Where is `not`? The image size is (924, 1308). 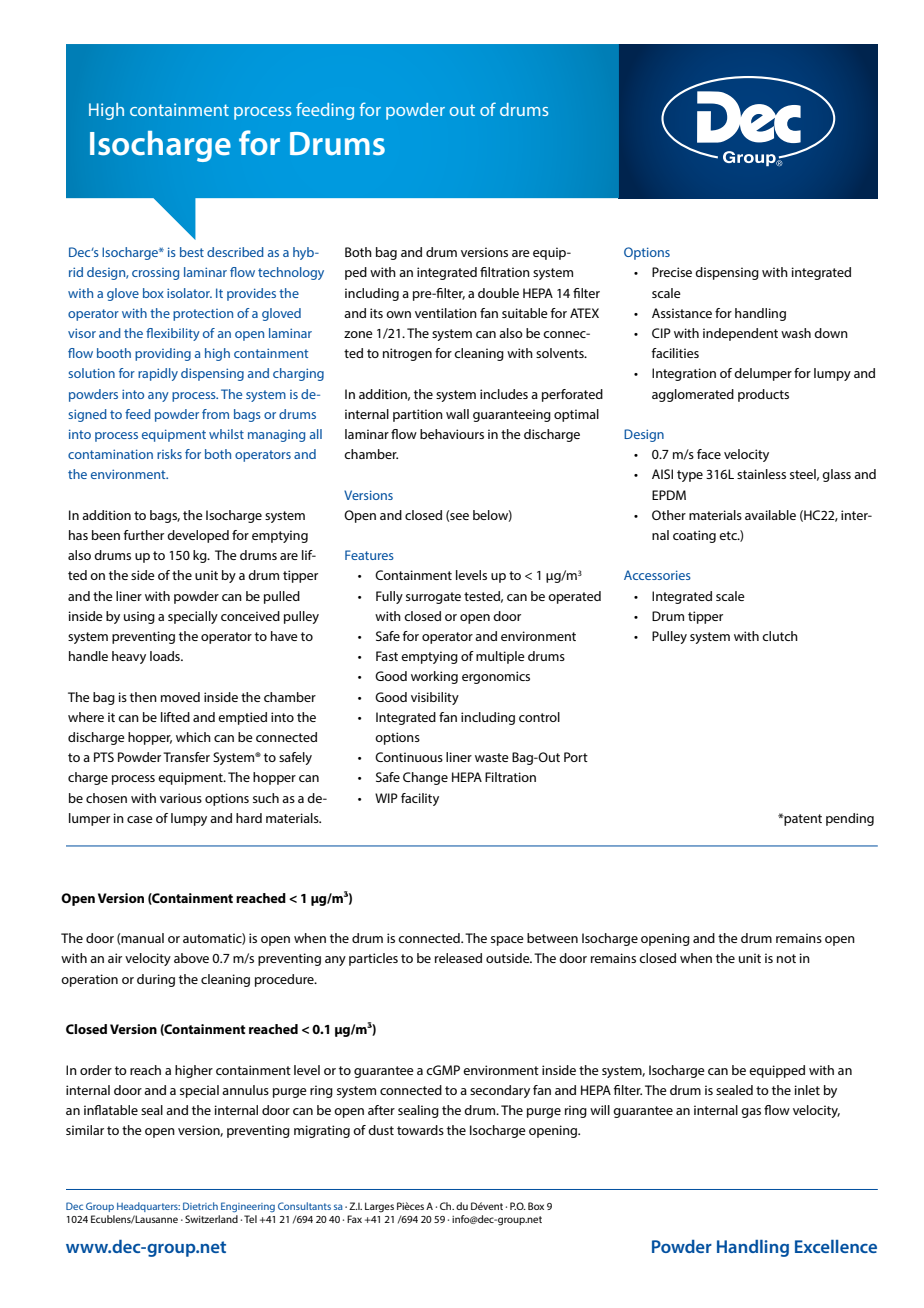 not is located at coordinates (786, 958).
